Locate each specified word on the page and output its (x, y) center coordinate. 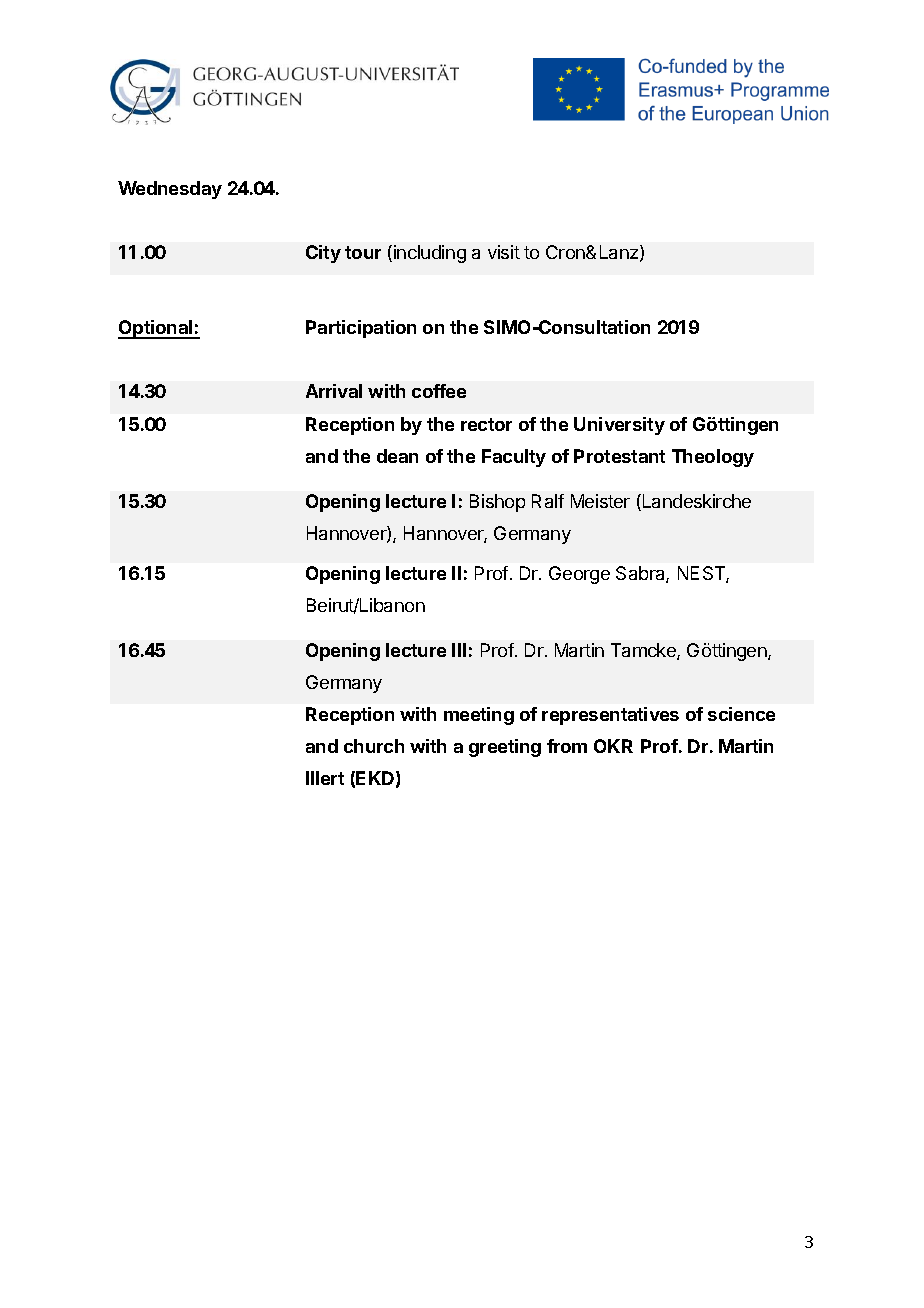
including (430, 254)
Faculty (514, 458)
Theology (713, 458)
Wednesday (170, 190)
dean (397, 456)
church (374, 746)
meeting (479, 716)
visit (504, 252)
